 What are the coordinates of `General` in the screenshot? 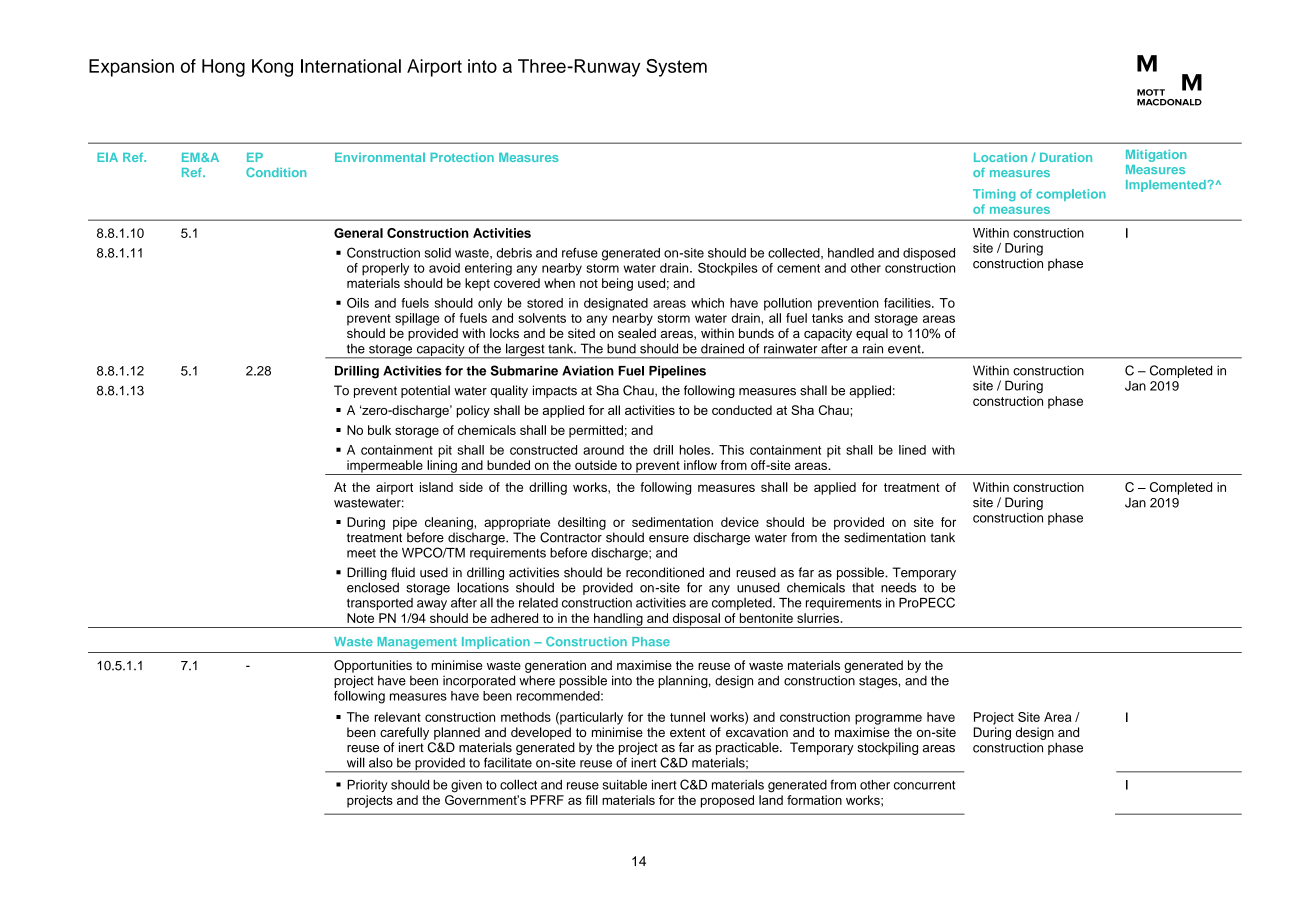 It's located at (358, 233).
